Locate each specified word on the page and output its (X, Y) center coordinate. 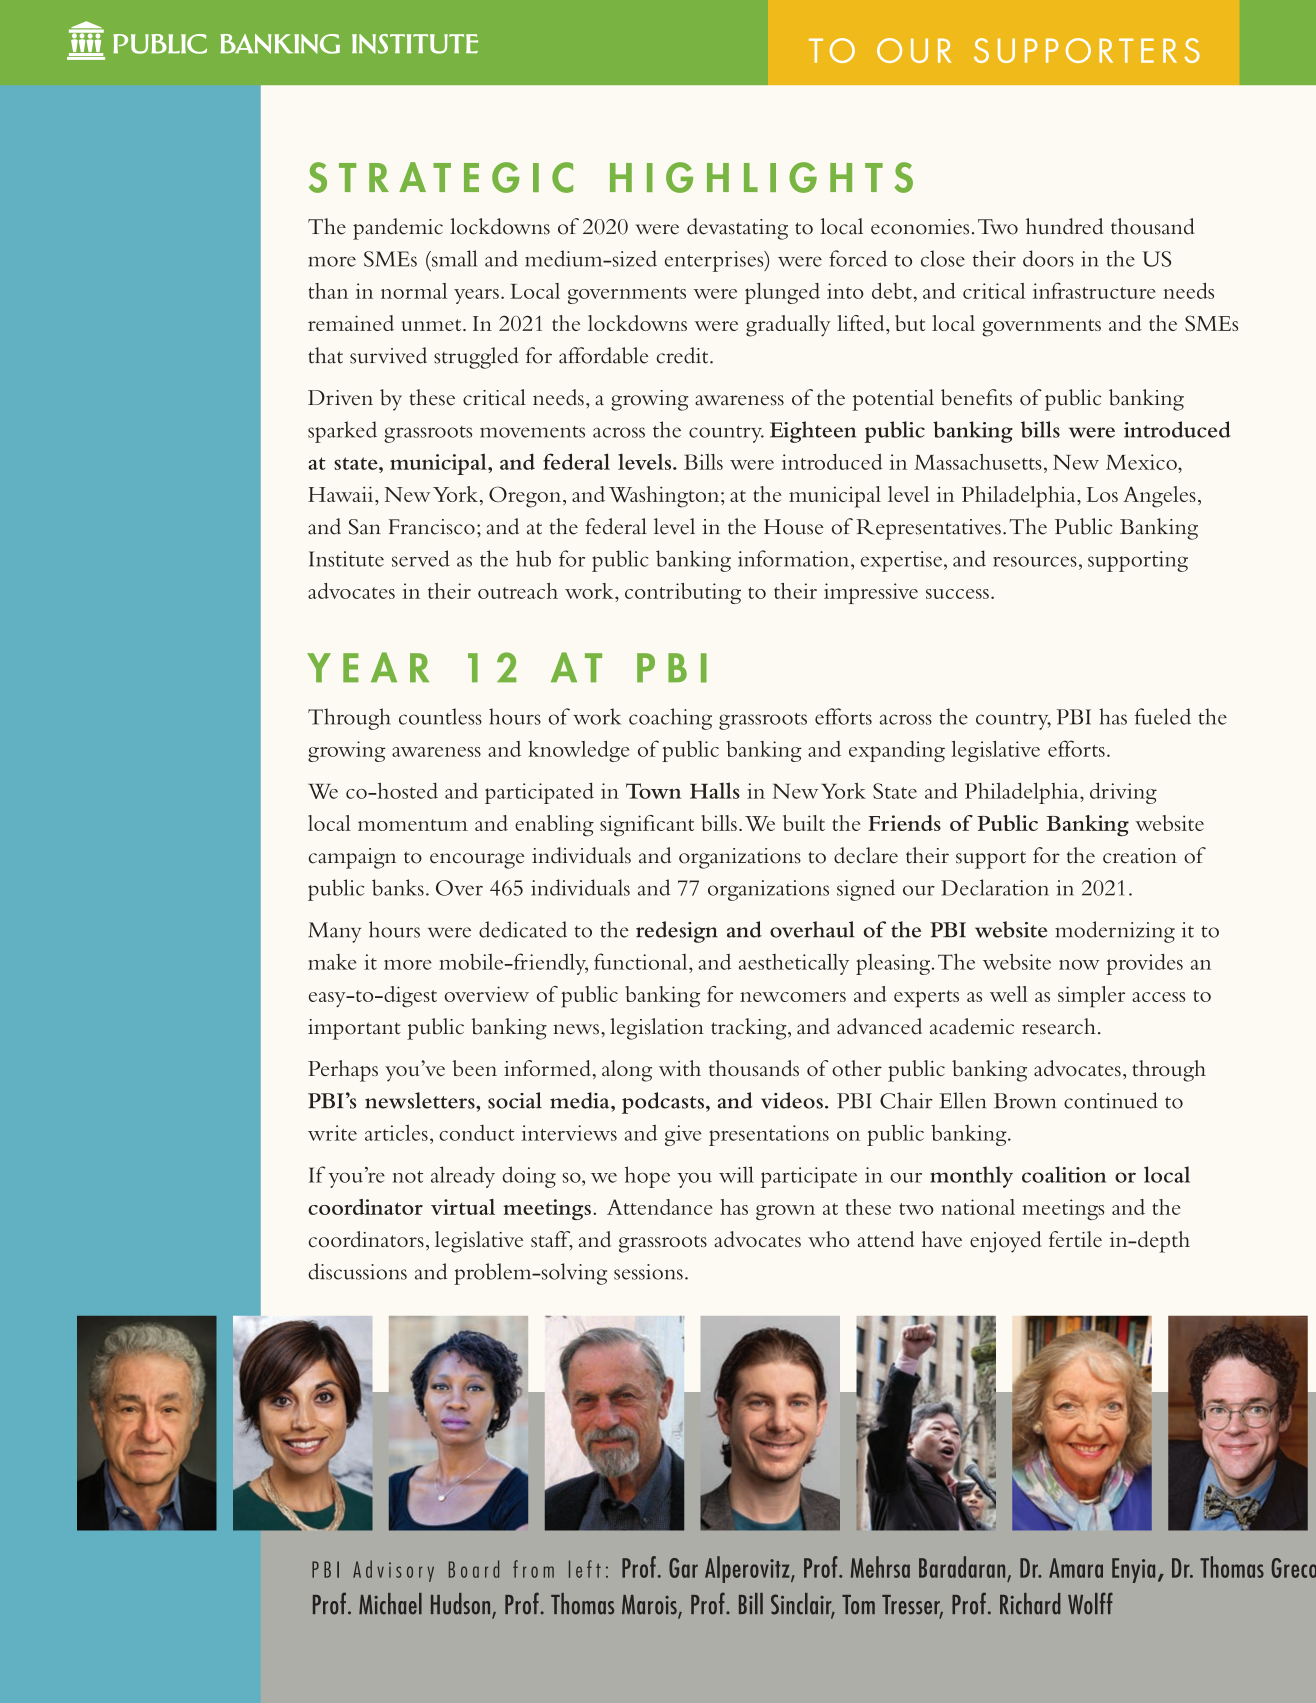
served (421, 558)
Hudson (460, 1604)
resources (1035, 561)
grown (785, 1212)
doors (1048, 258)
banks (398, 887)
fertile (1075, 1239)
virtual (463, 1207)
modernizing (1115, 932)
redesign (677, 932)
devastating (737, 229)
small (453, 258)
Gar (683, 1568)
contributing (683, 593)
